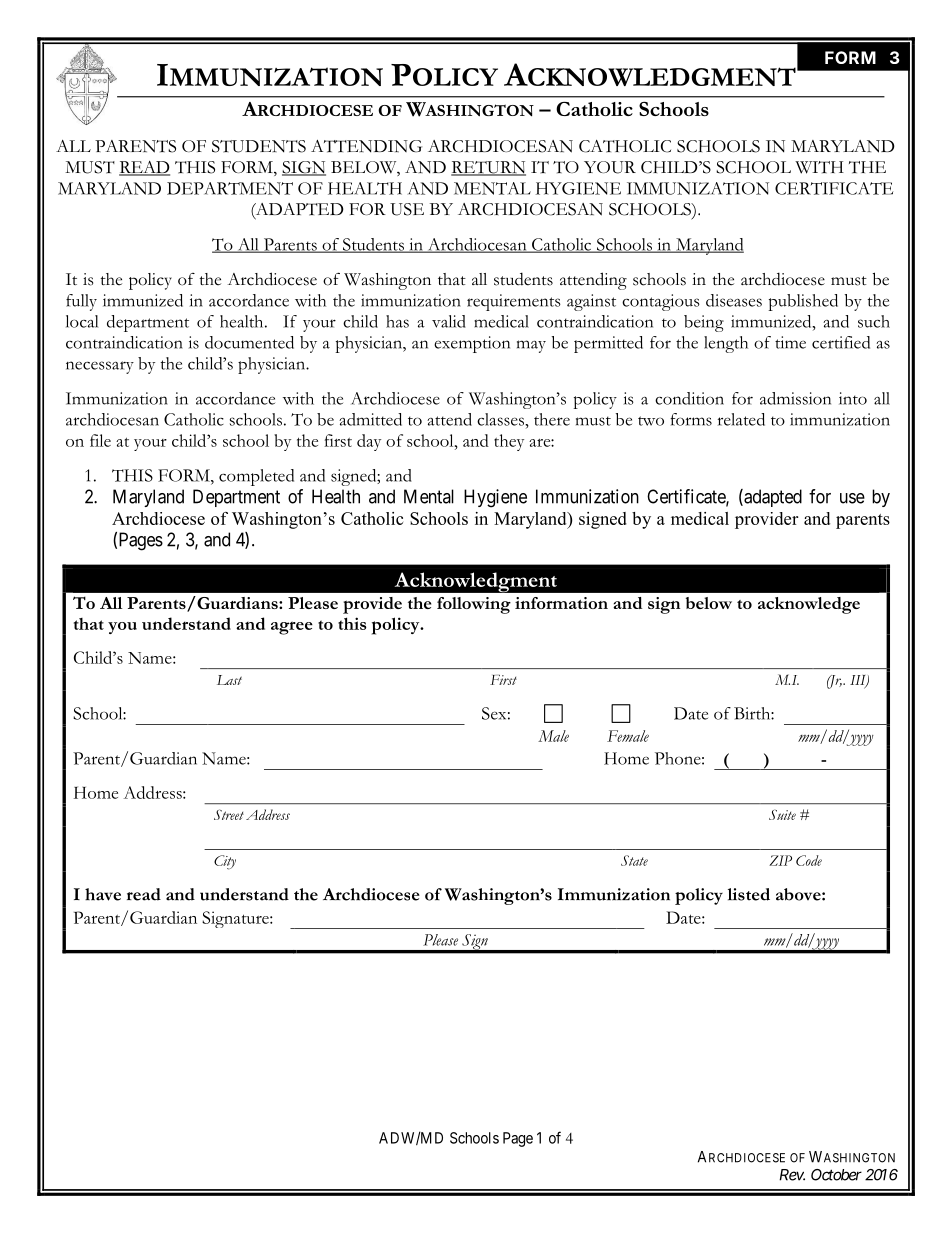 This image has height=1233, width=952. I want to click on necessary, so click(100, 367).
